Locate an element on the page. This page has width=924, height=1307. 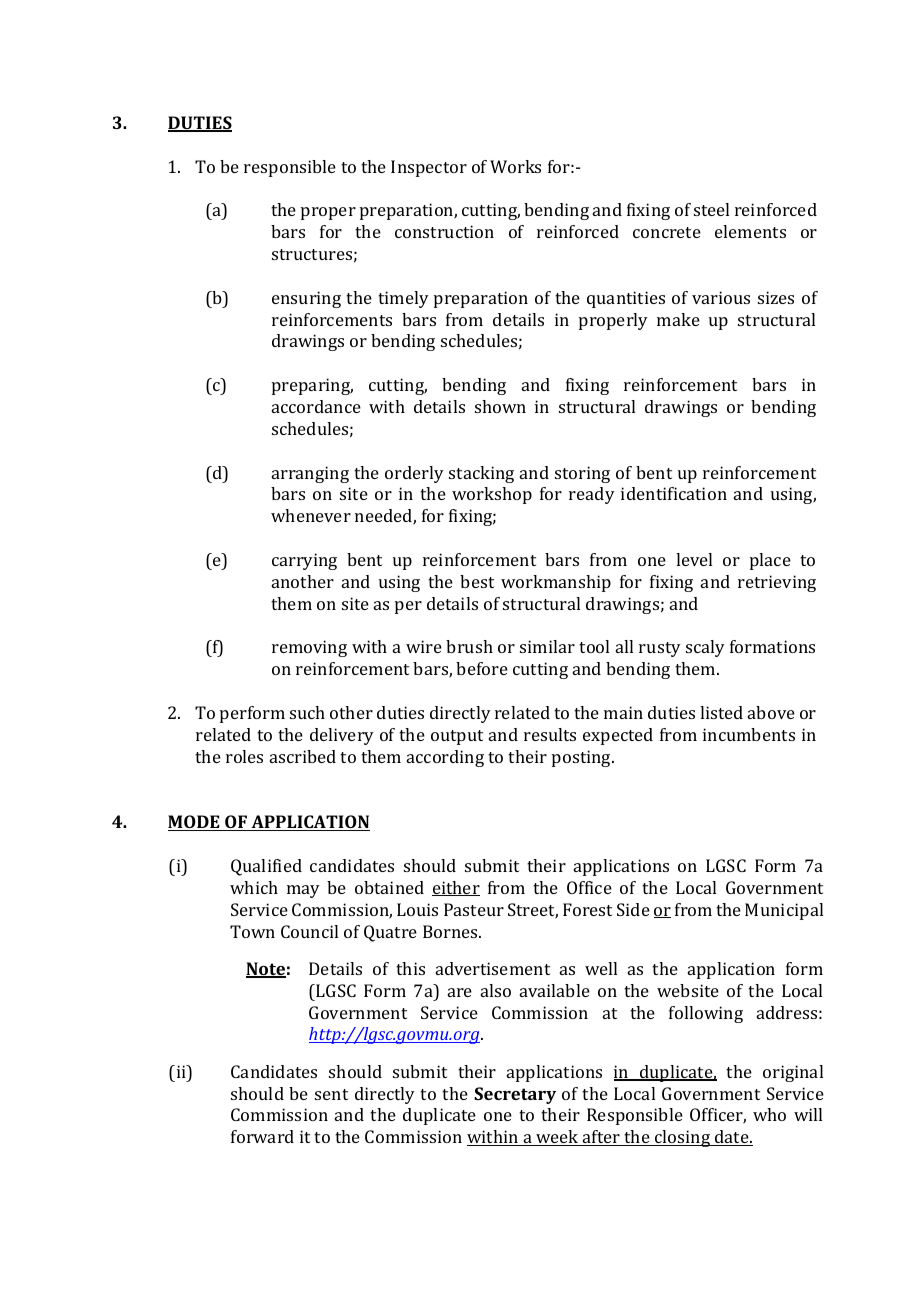
Secretary is located at coordinates (515, 1095).
